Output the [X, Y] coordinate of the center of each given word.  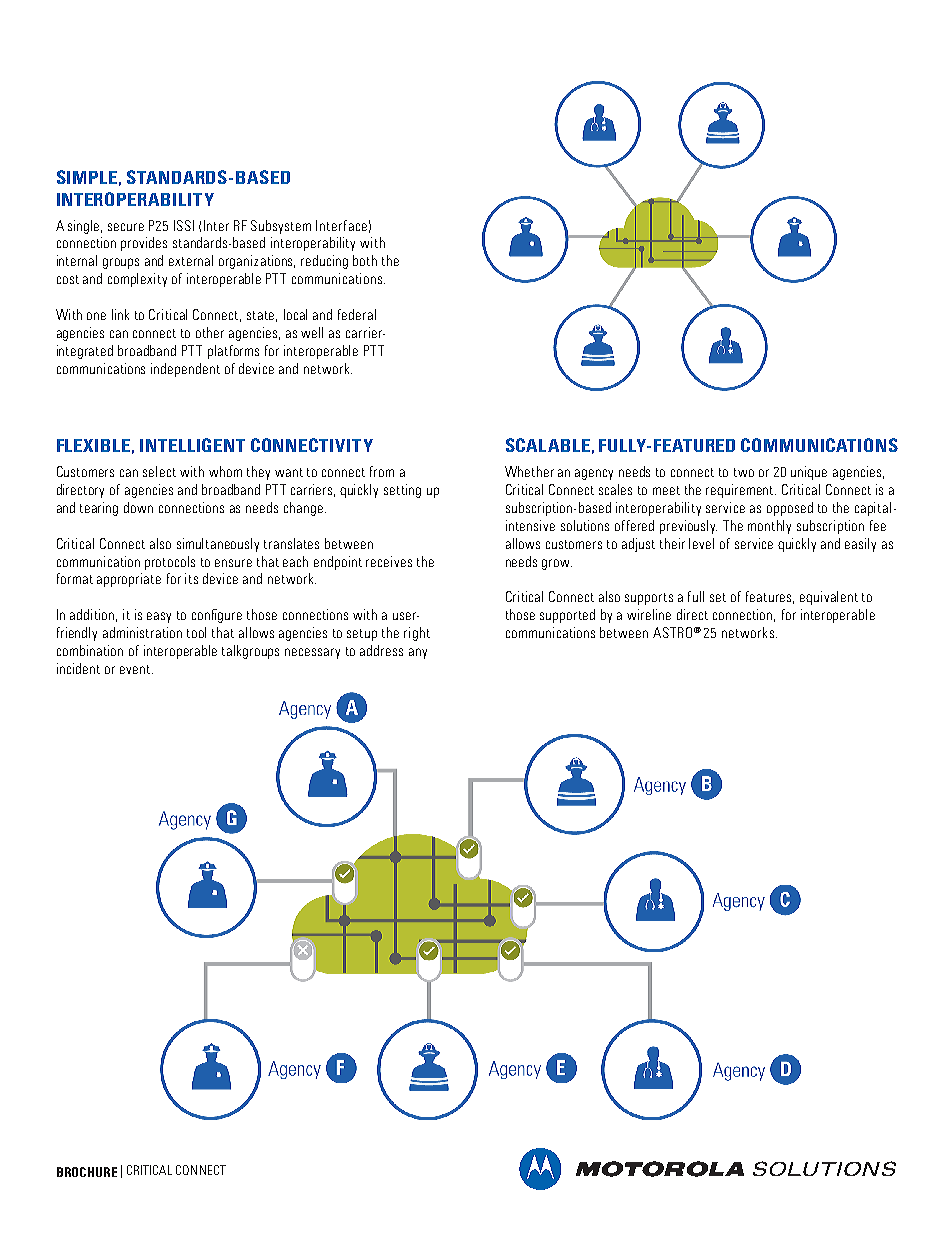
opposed [790, 509]
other [210, 332]
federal [357, 314]
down [138, 507]
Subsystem [281, 227]
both [365, 260]
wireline [649, 614]
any [418, 653]
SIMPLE [87, 177]
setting [402, 491]
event [135, 669]
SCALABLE [548, 445]
